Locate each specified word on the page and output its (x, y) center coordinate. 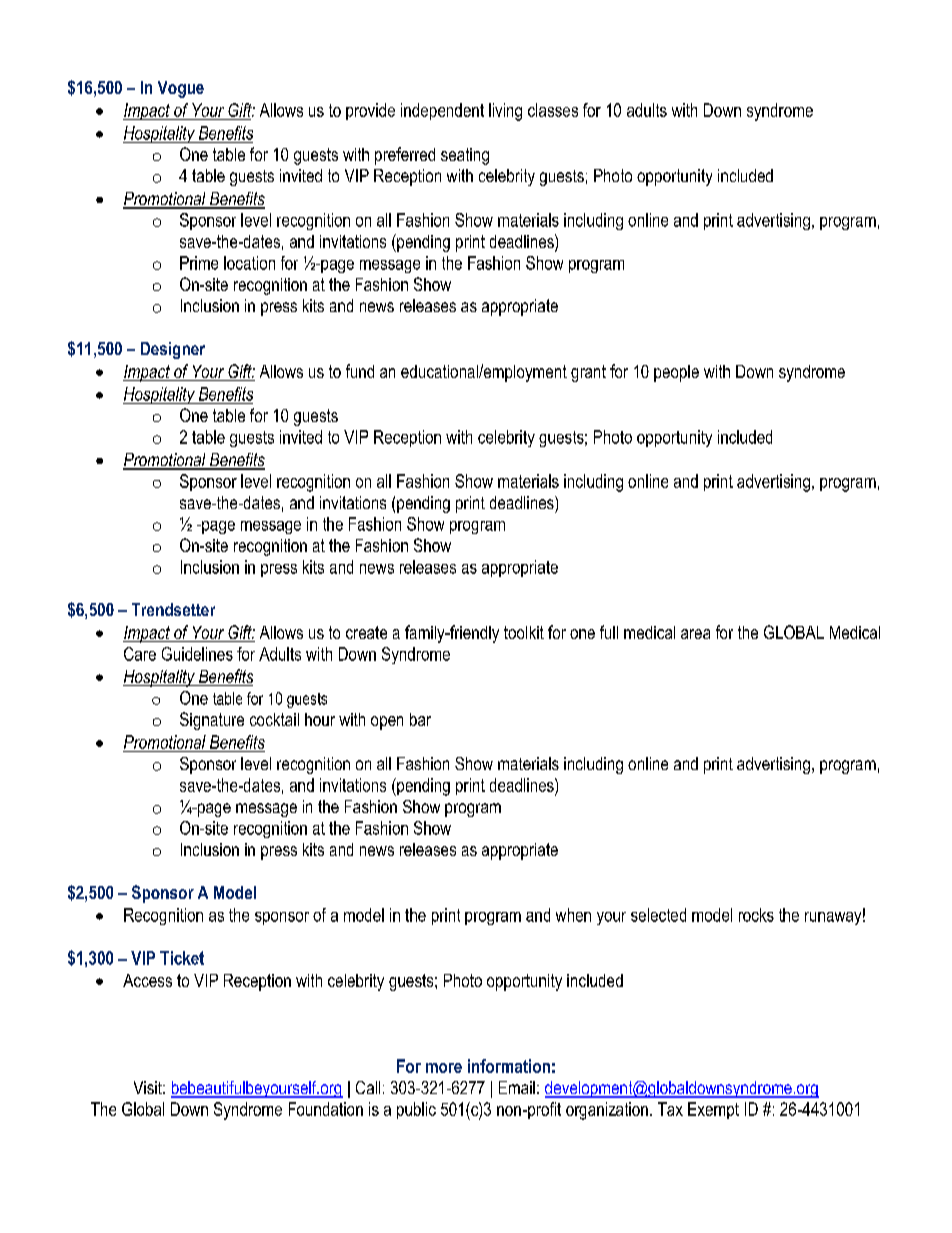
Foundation (326, 1109)
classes (553, 110)
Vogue (181, 89)
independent (442, 111)
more (444, 1068)
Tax (670, 1109)
